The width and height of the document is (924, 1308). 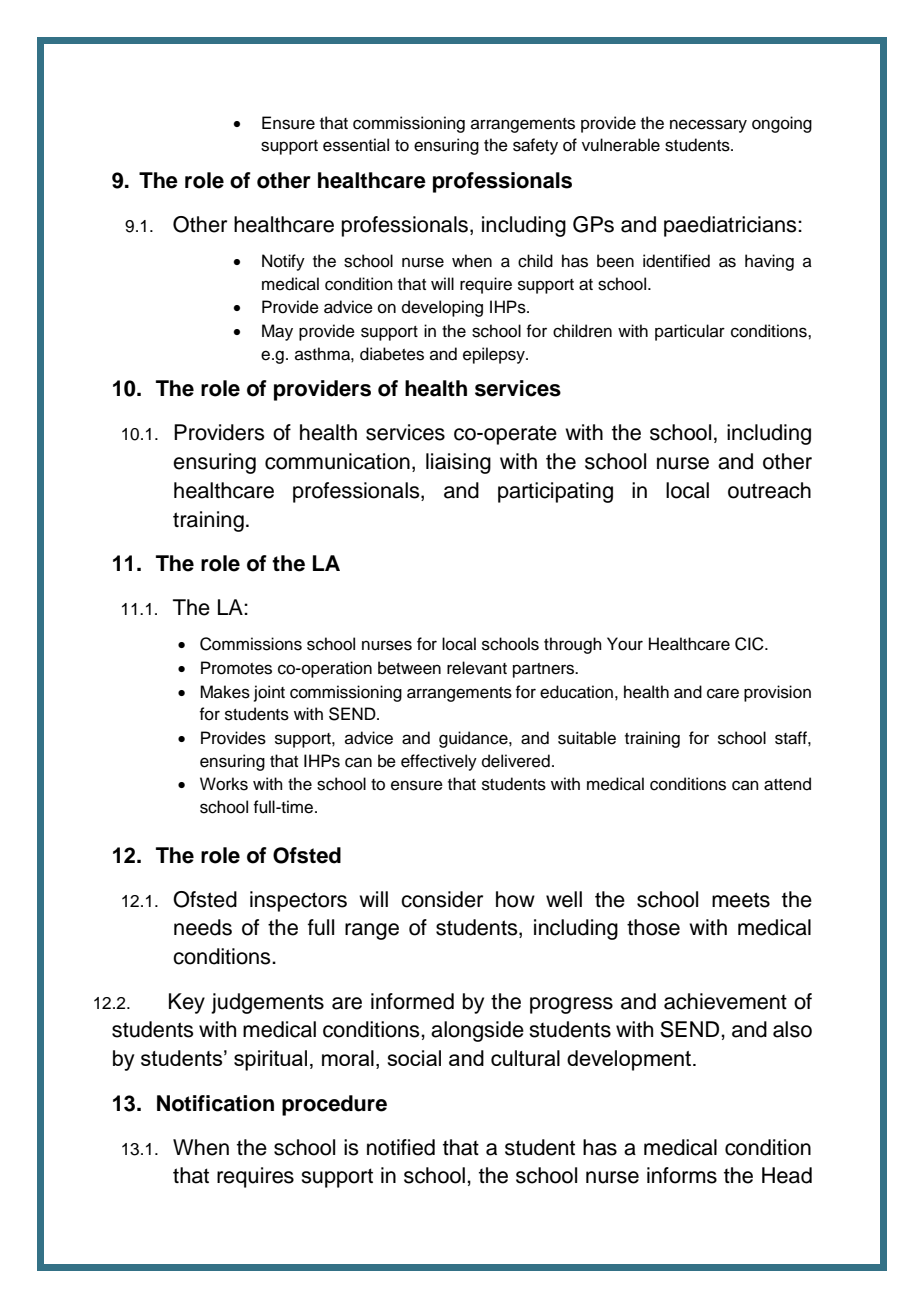 What do you see at coordinates (356, 145) in the document?
I see `essential` at bounding box center [356, 145].
